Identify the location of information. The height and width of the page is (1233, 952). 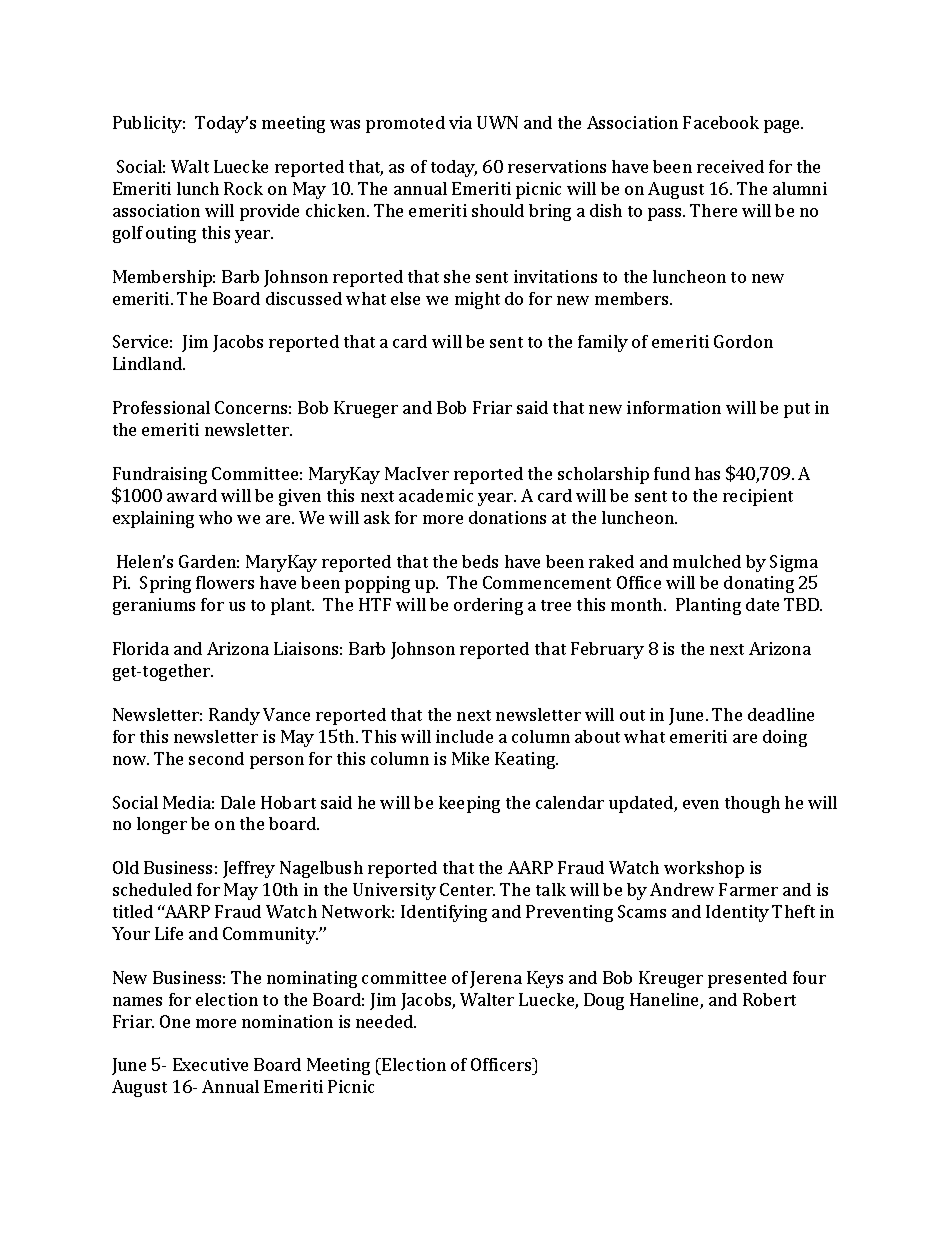
(674, 407).
